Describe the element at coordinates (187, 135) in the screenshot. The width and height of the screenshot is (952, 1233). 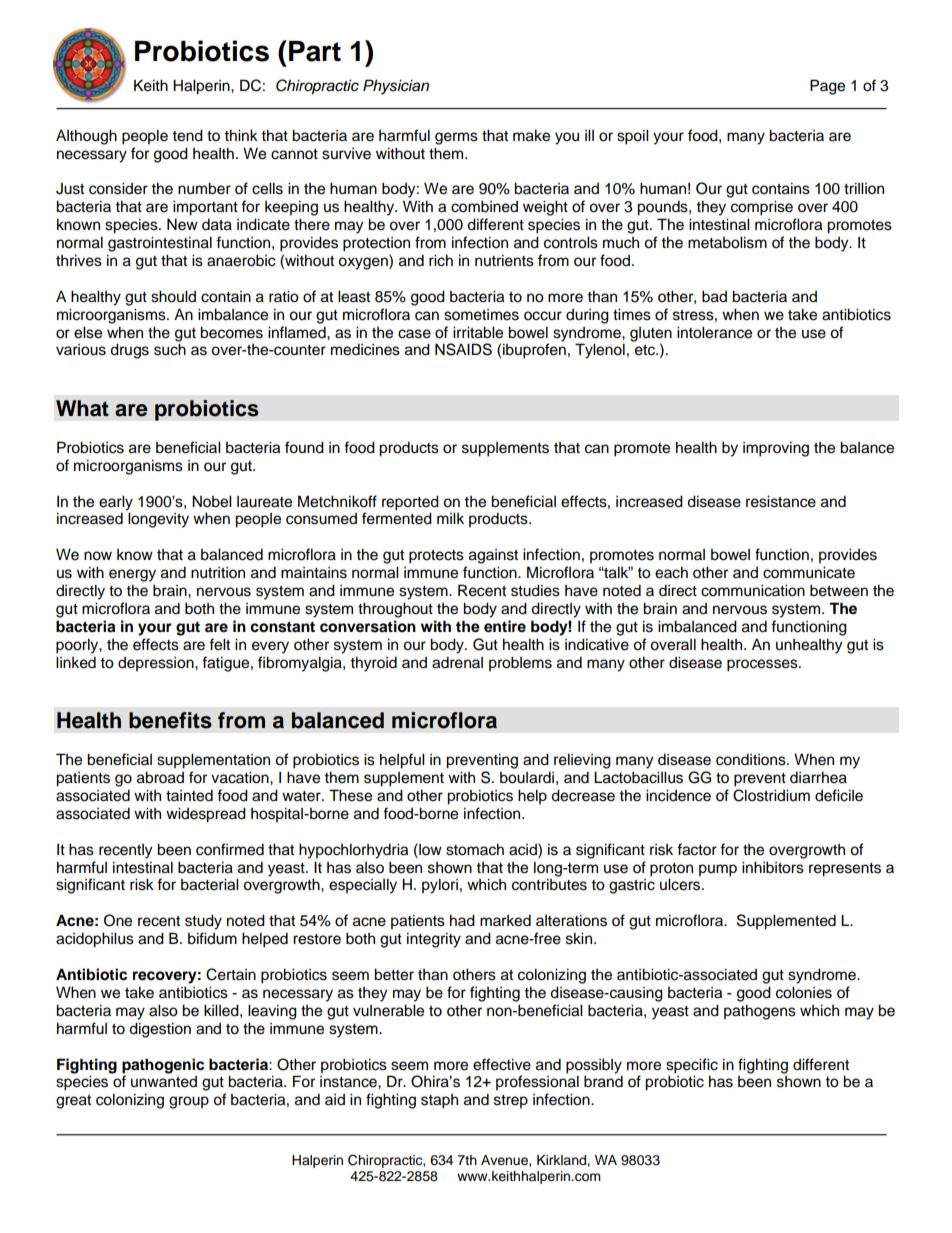
I see `tend` at that location.
